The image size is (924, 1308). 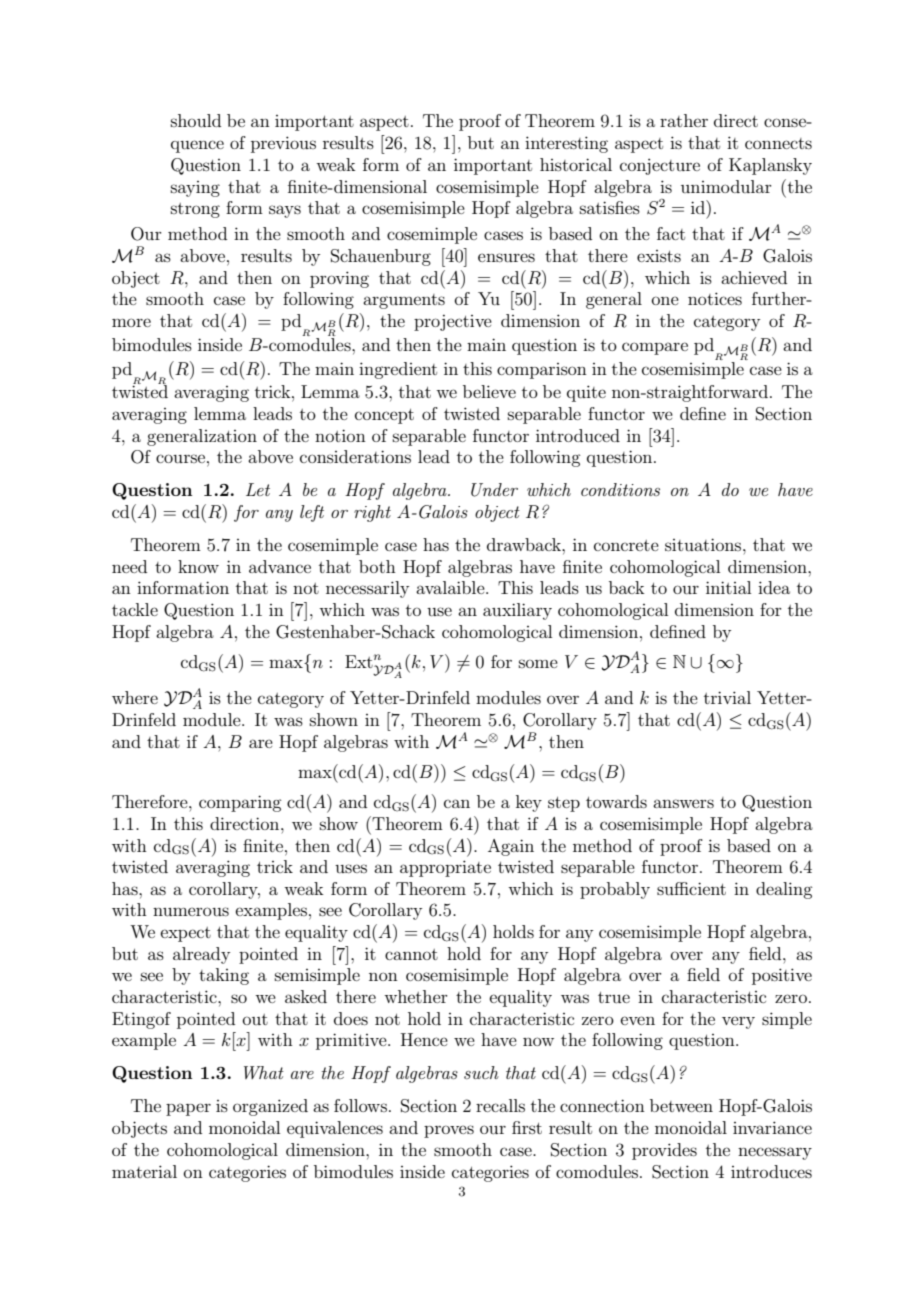 I want to click on right, so click(x=372, y=513).
